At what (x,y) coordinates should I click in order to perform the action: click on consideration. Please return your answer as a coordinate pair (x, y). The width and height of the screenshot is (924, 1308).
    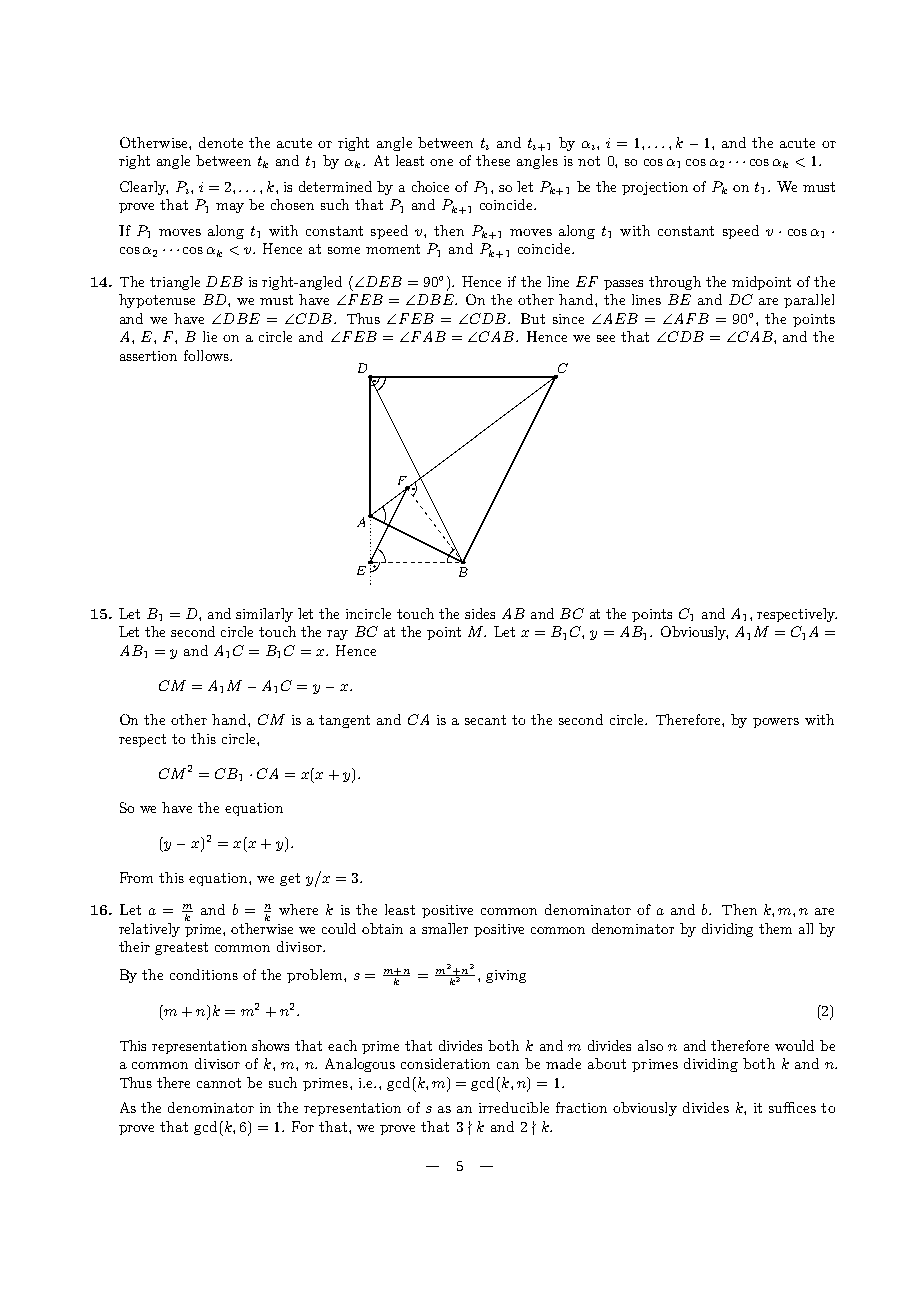
    Looking at the image, I should click on (445, 1063).
